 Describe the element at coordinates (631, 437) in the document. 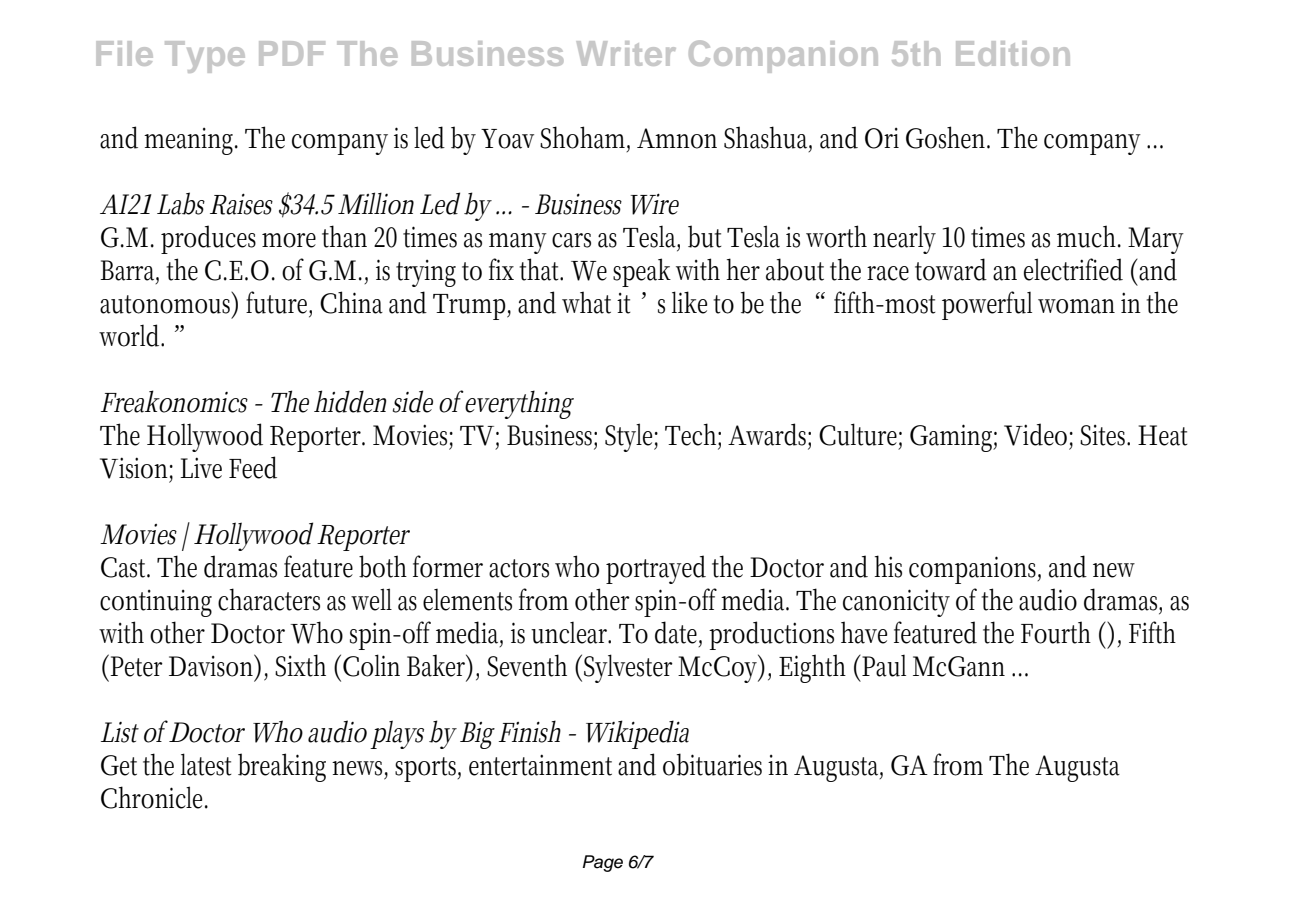

I see `Style` at that location.
